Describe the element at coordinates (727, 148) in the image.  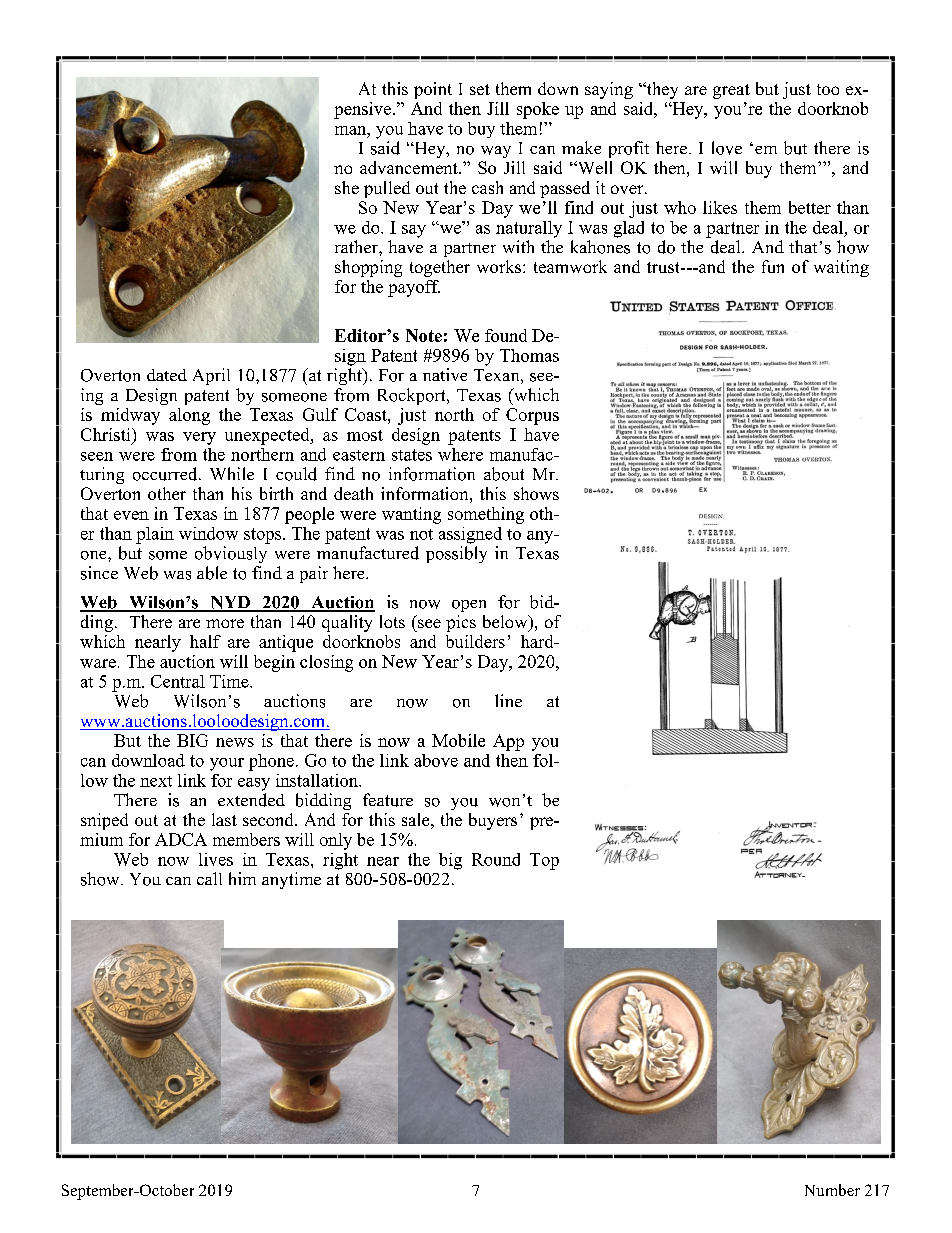
I see `love` at that location.
